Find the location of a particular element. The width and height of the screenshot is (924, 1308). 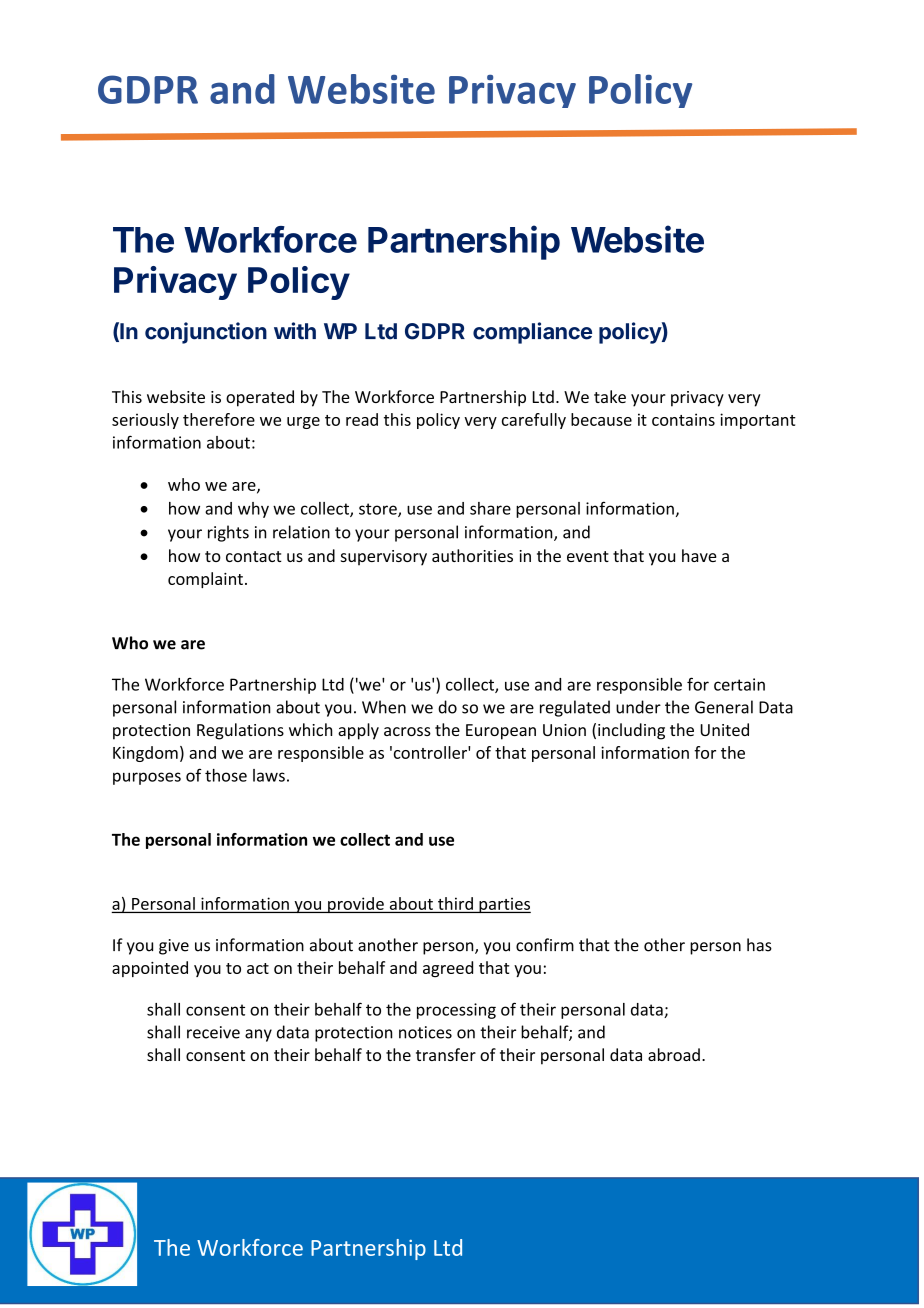

abroad is located at coordinates (674, 1054).
